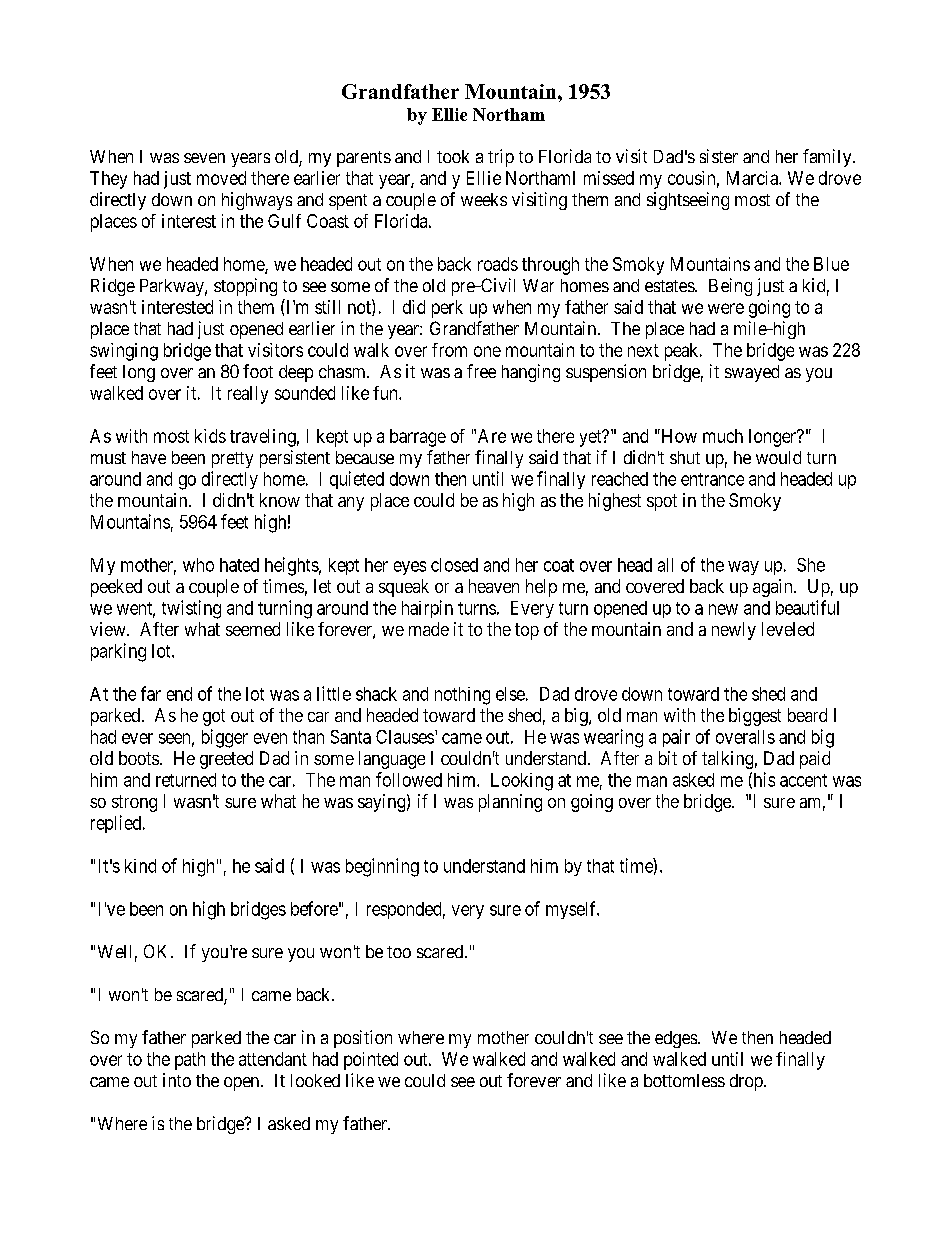  I want to click on Marcia, so click(753, 178).
